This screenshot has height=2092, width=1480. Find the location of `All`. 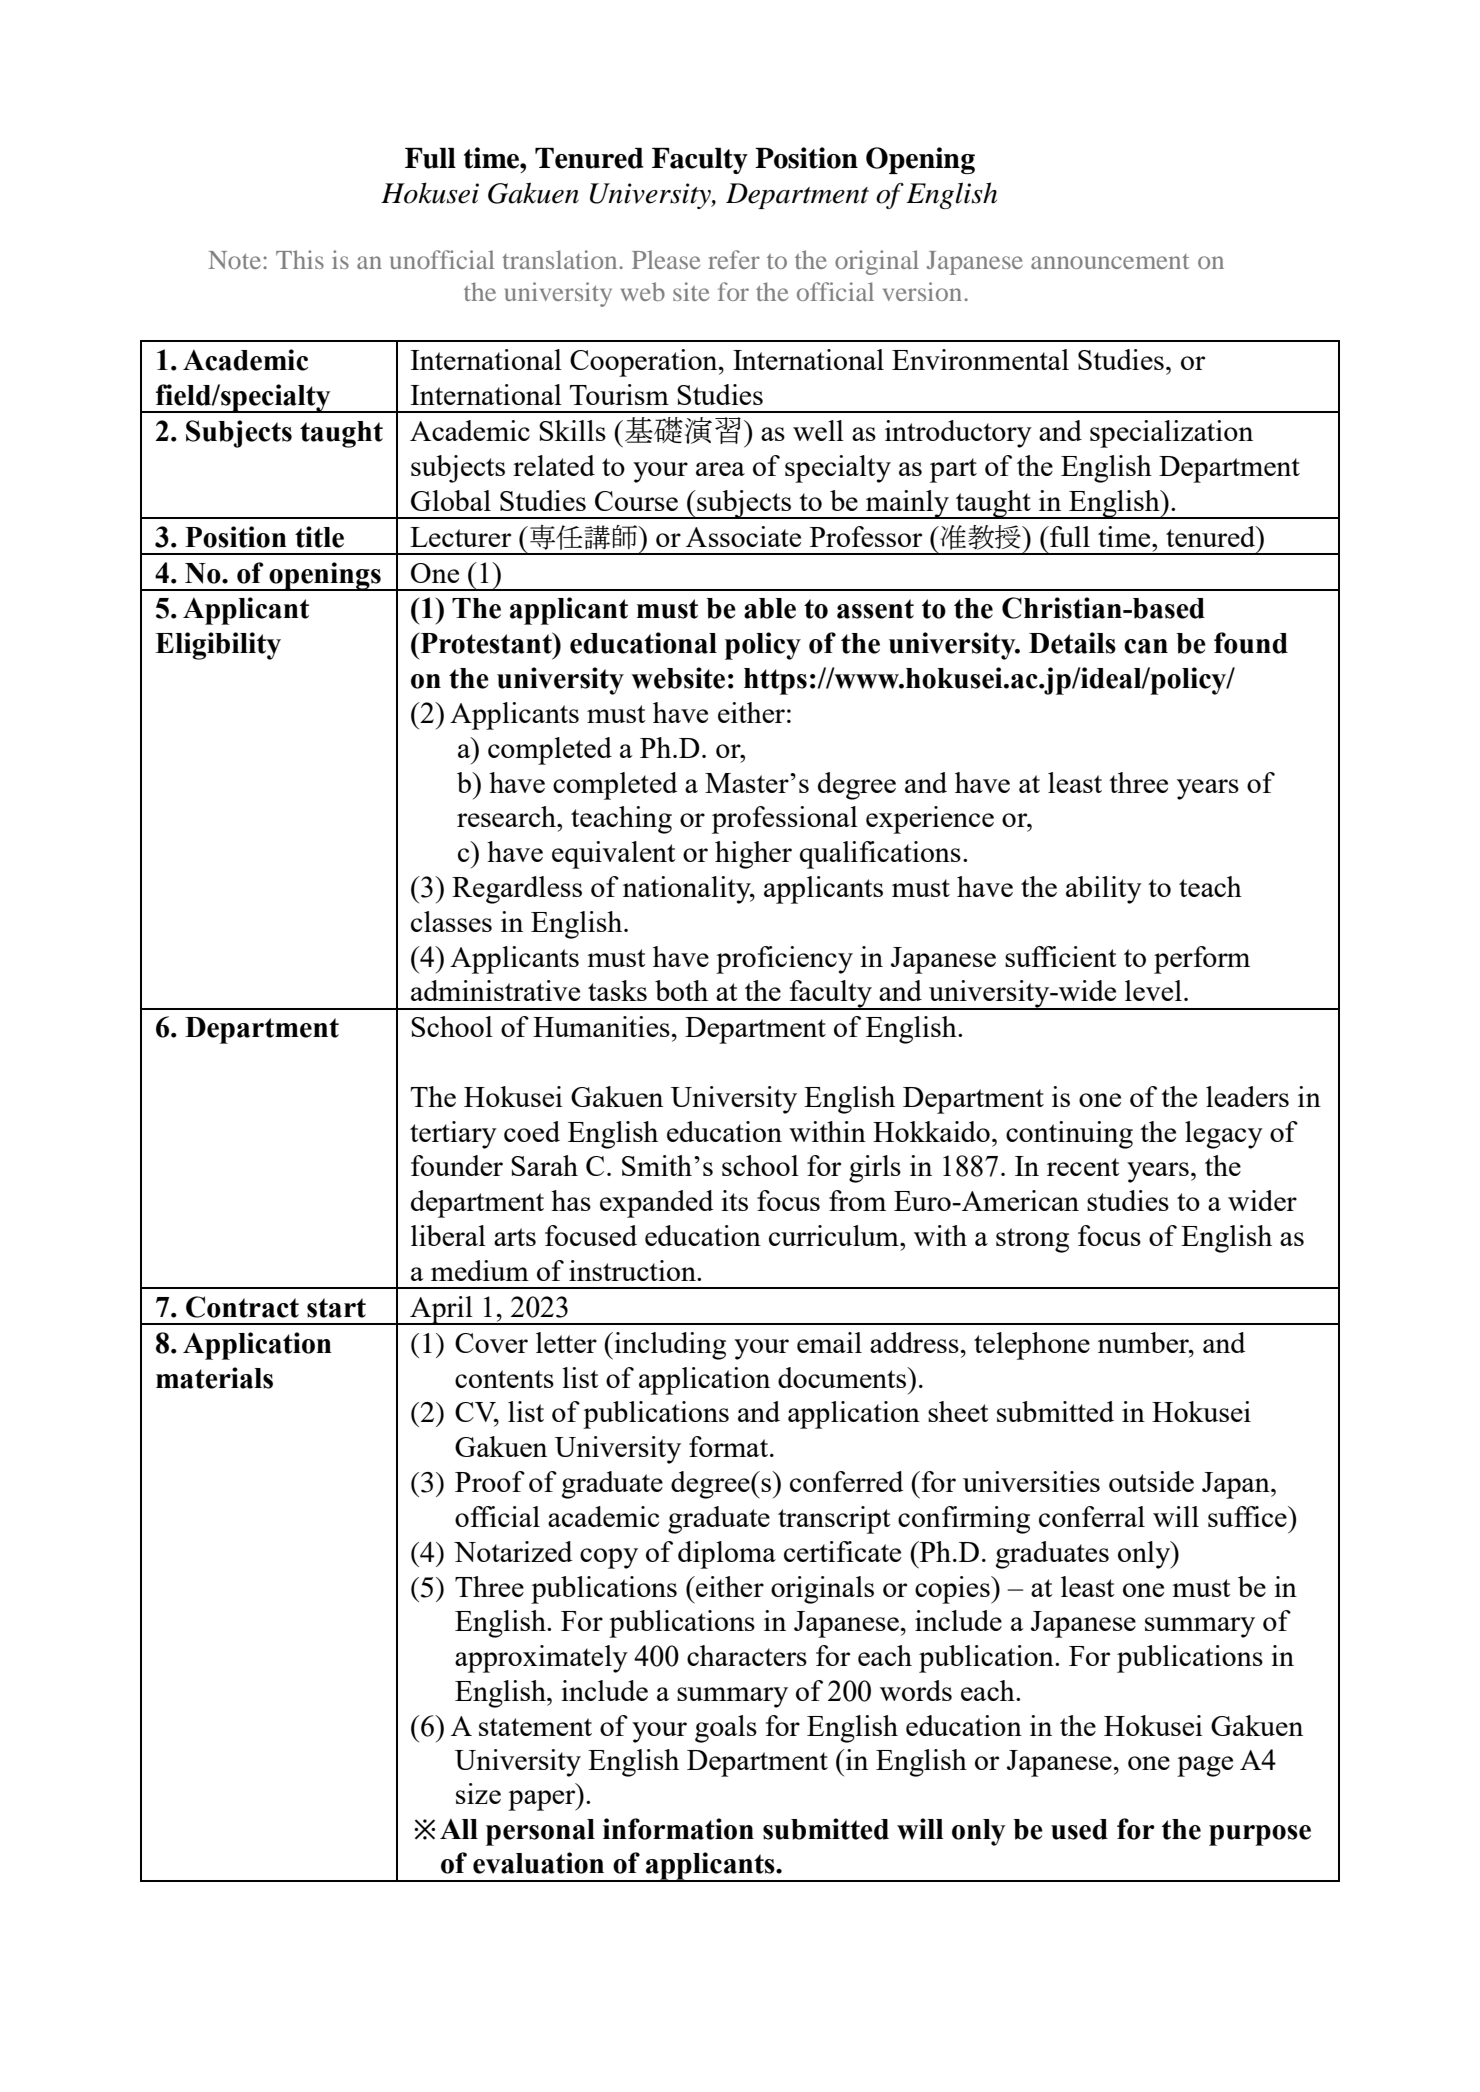

All is located at coordinates (459, 1829).
